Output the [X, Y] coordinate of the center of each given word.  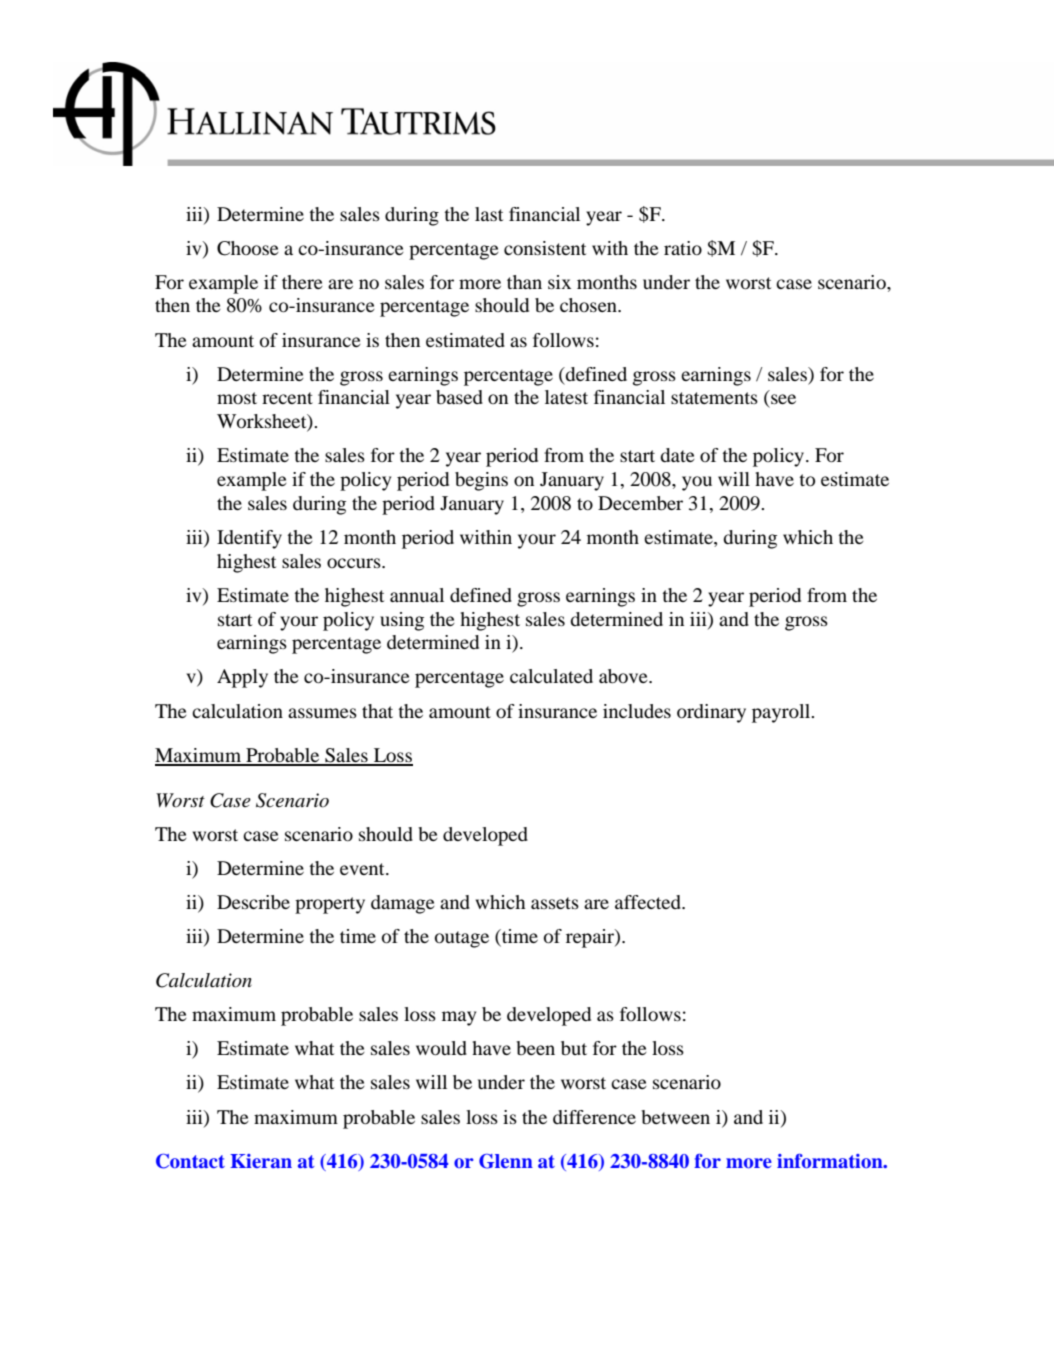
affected [649, 902]
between [675, 1117]
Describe [253, 902]
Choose [248, 248]
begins [481, 481]
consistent [545, 248]
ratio [683, 248]
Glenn [506, 1161]
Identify [249, 539]
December [640, 503]
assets [555, 903]
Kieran [261, 1161]
